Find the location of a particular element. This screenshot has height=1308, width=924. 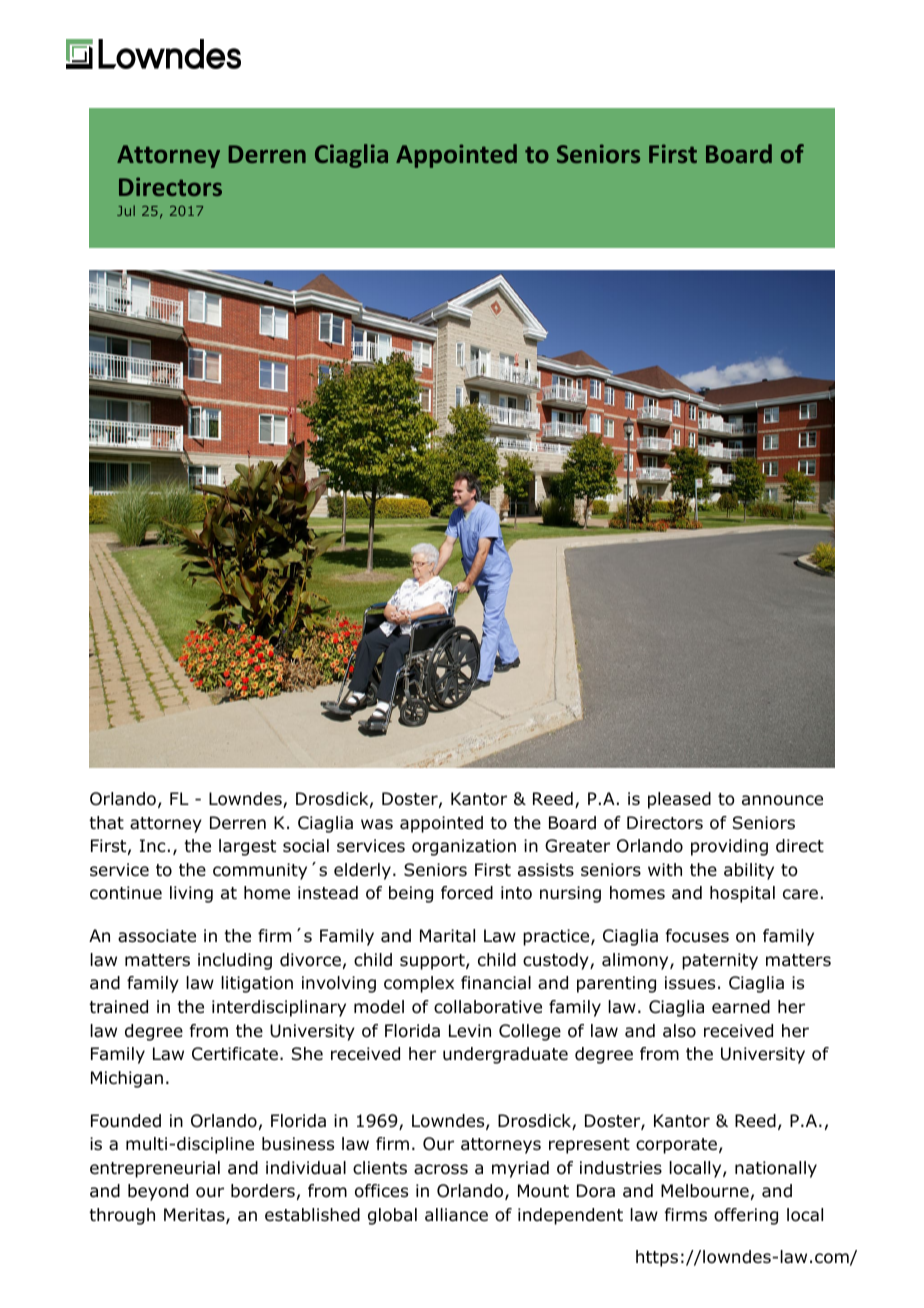

pleased is located at coordinates (679, 800).
